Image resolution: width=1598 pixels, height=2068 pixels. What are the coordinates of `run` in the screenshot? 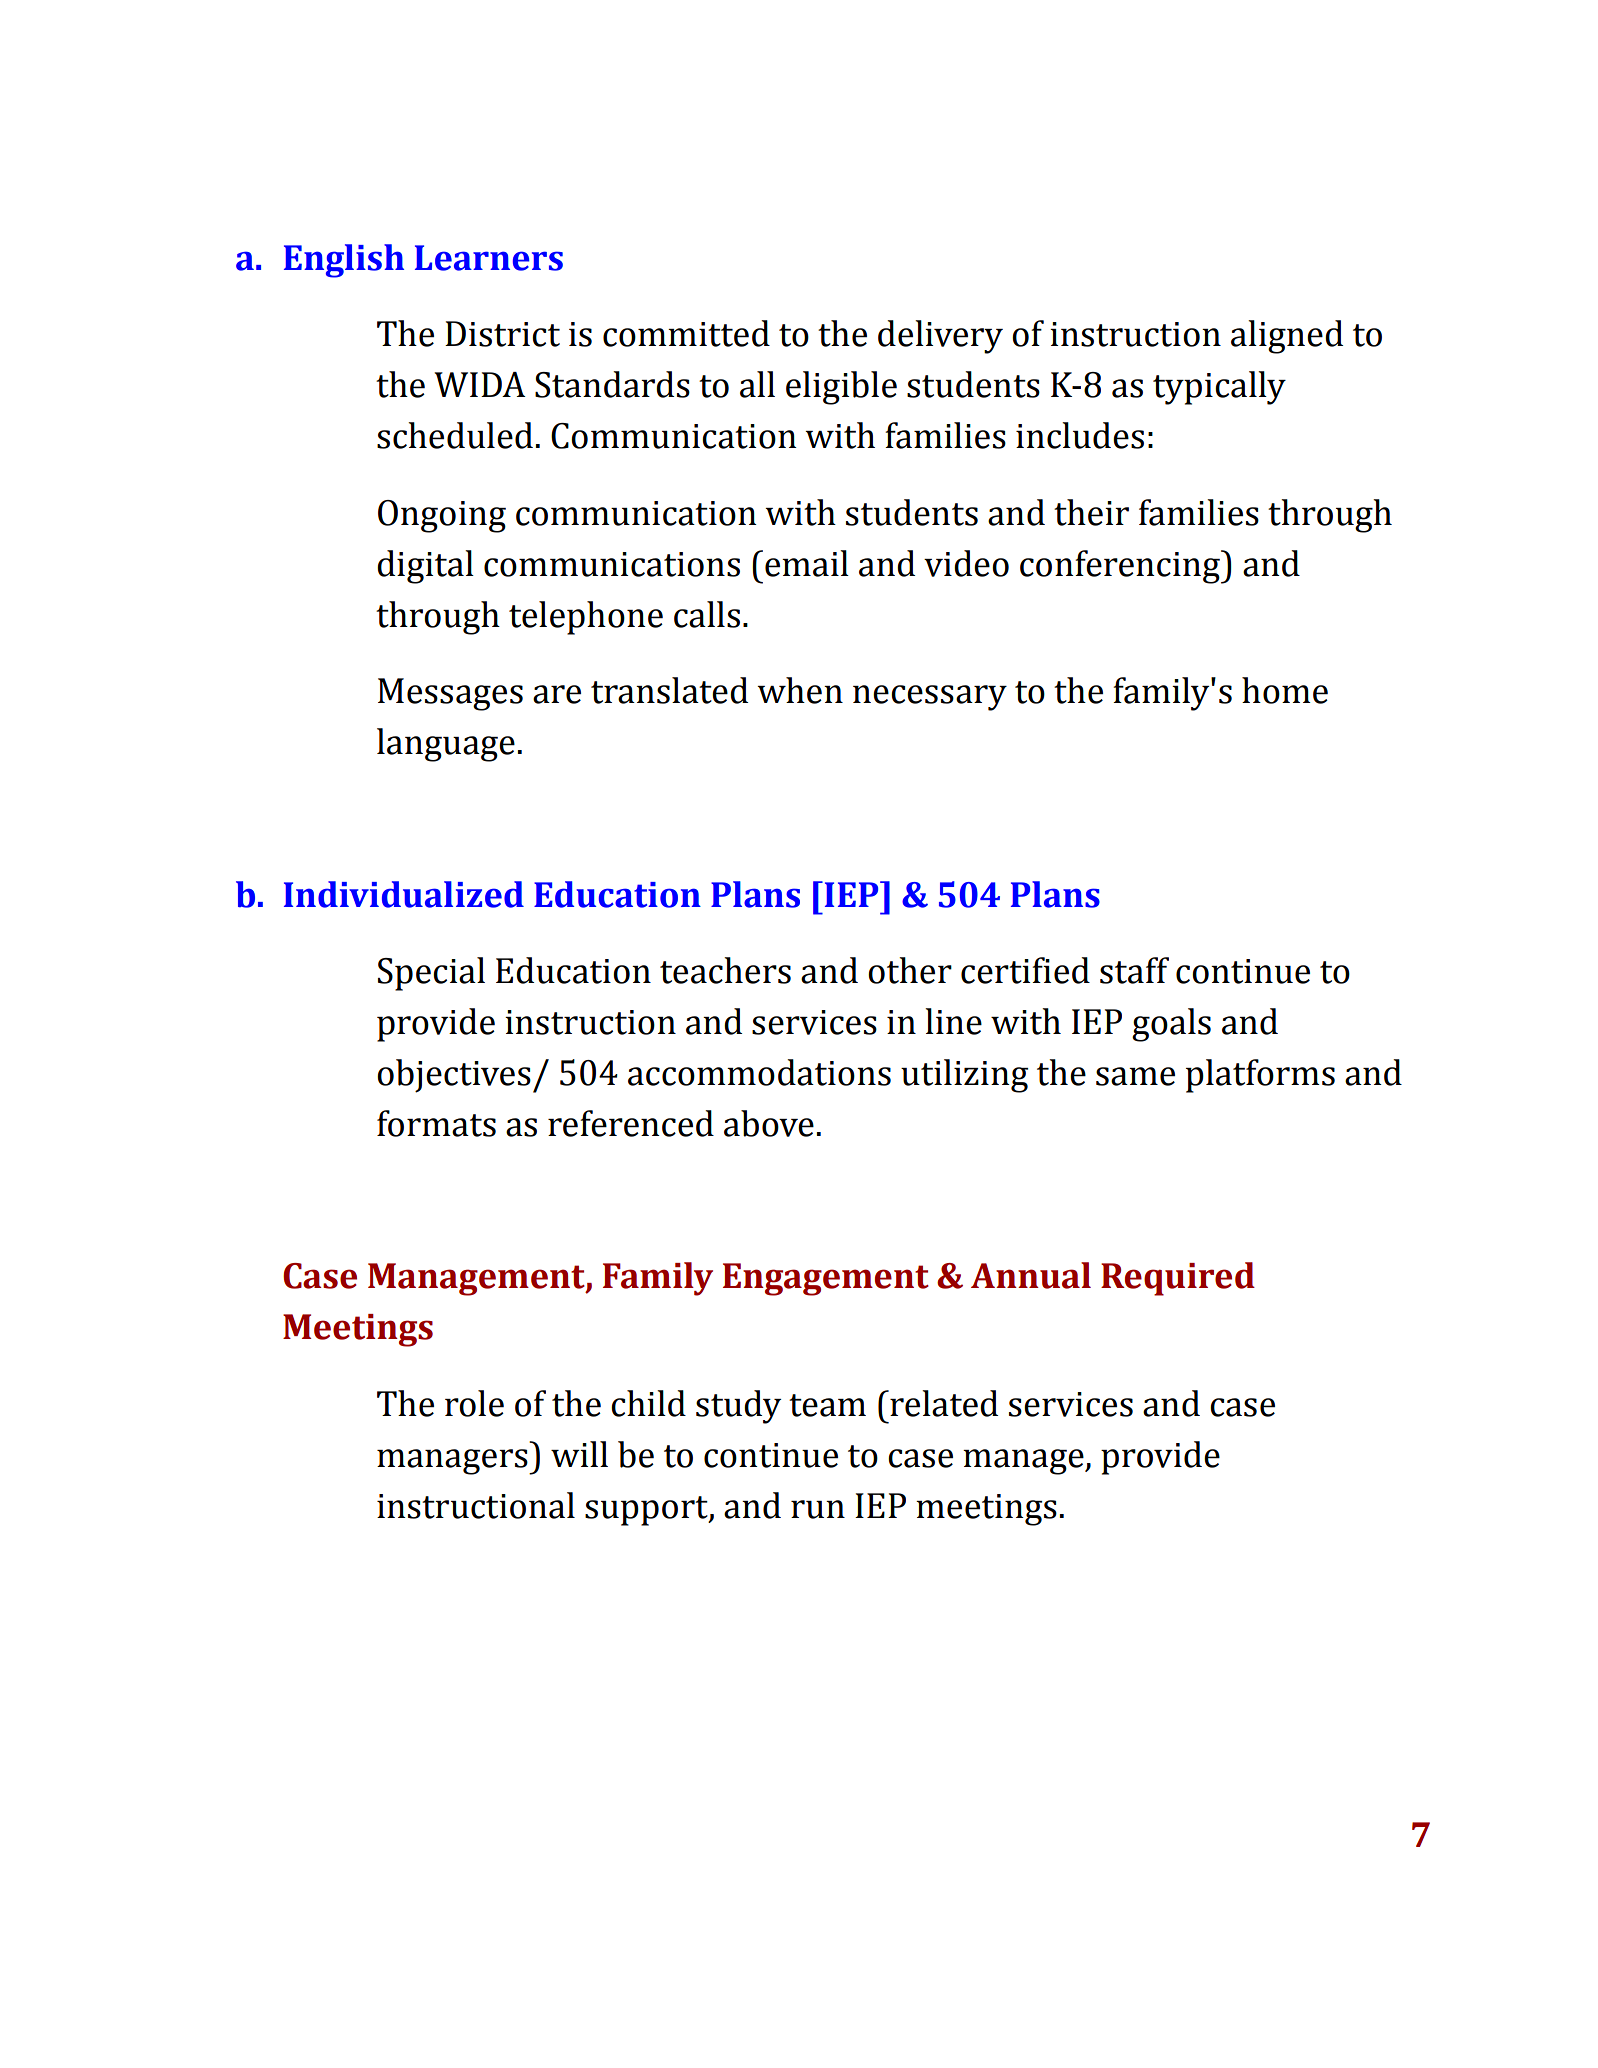 It's located at (818, 1509).
